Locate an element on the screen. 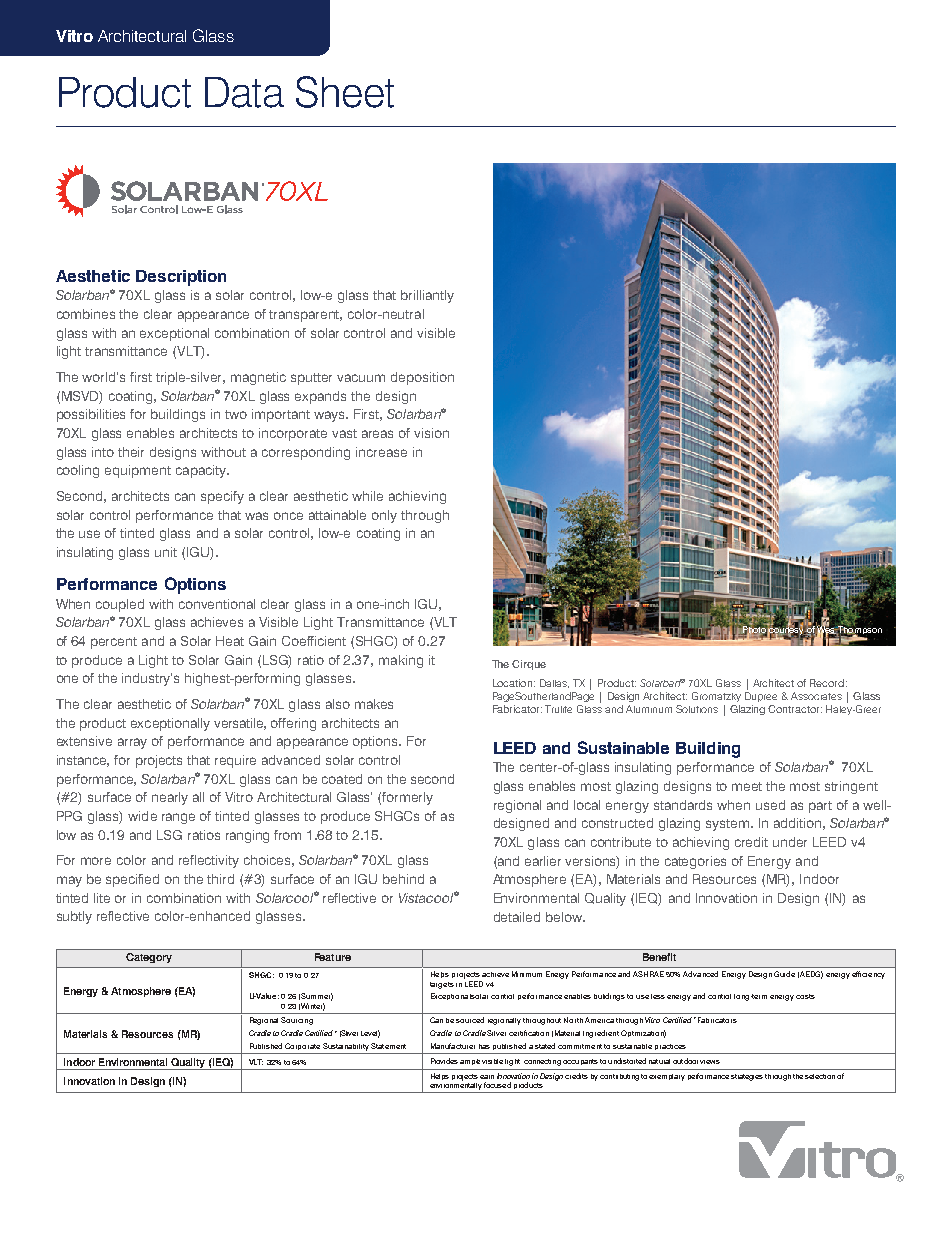 The width and height of the screenshot is (952, 1233). Sheet is located at coordinates (345, 92).
